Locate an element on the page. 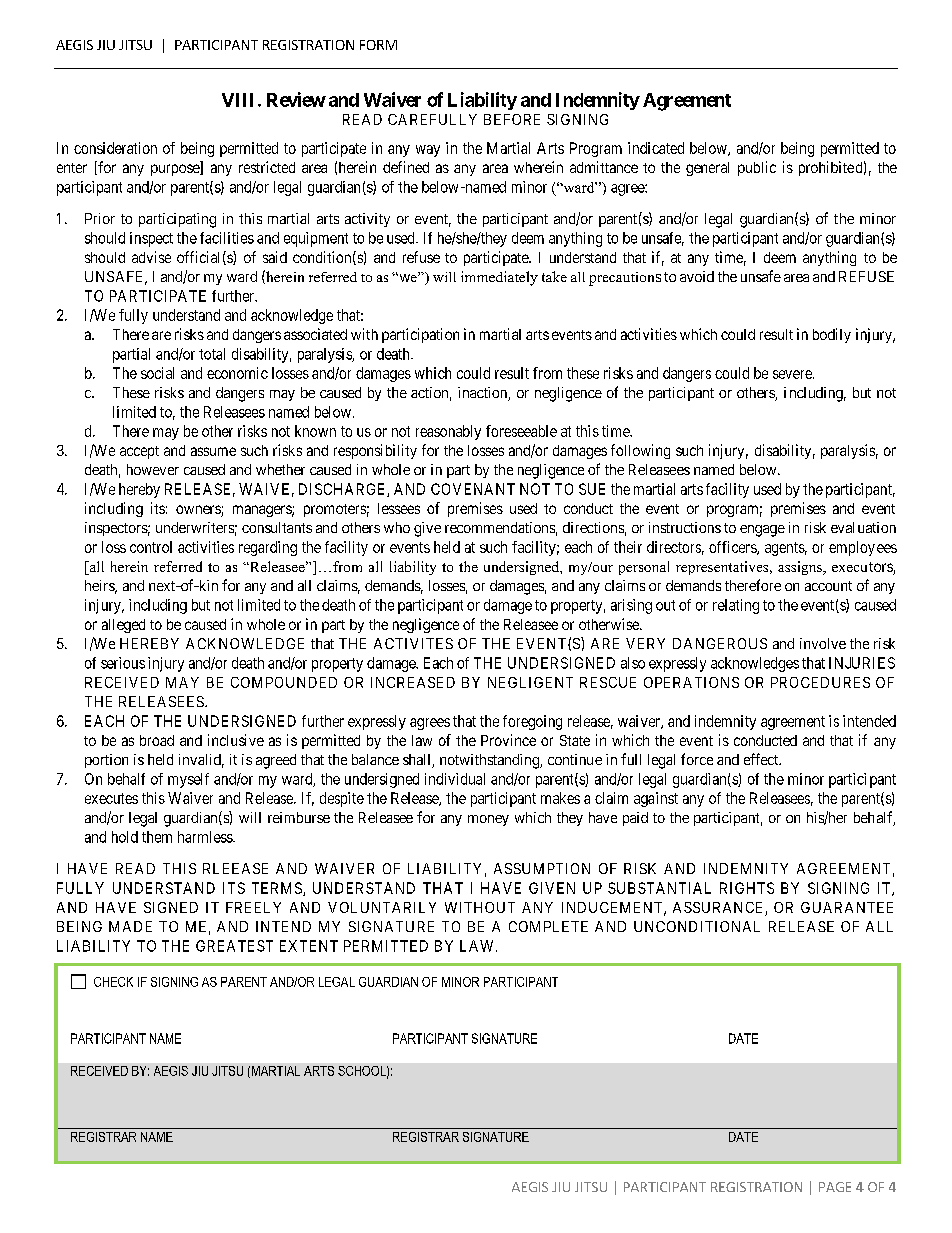 This image has width=952, height=1233. following is located at coordinates (640, 451).
